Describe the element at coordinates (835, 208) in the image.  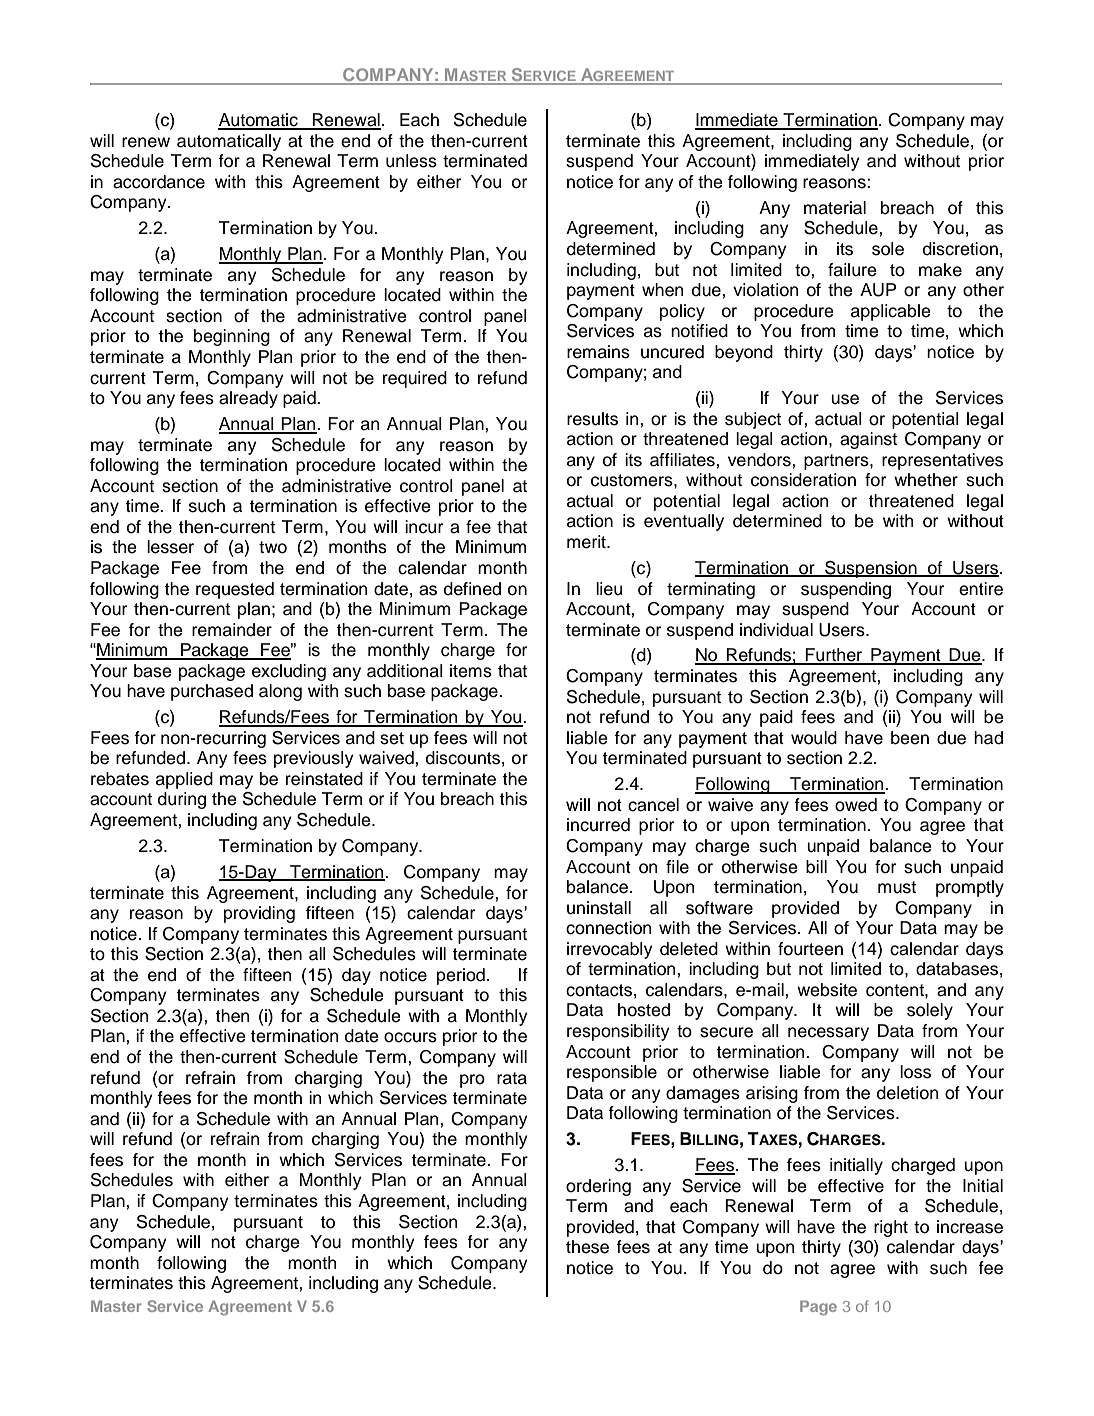
I see `material` at that location.
